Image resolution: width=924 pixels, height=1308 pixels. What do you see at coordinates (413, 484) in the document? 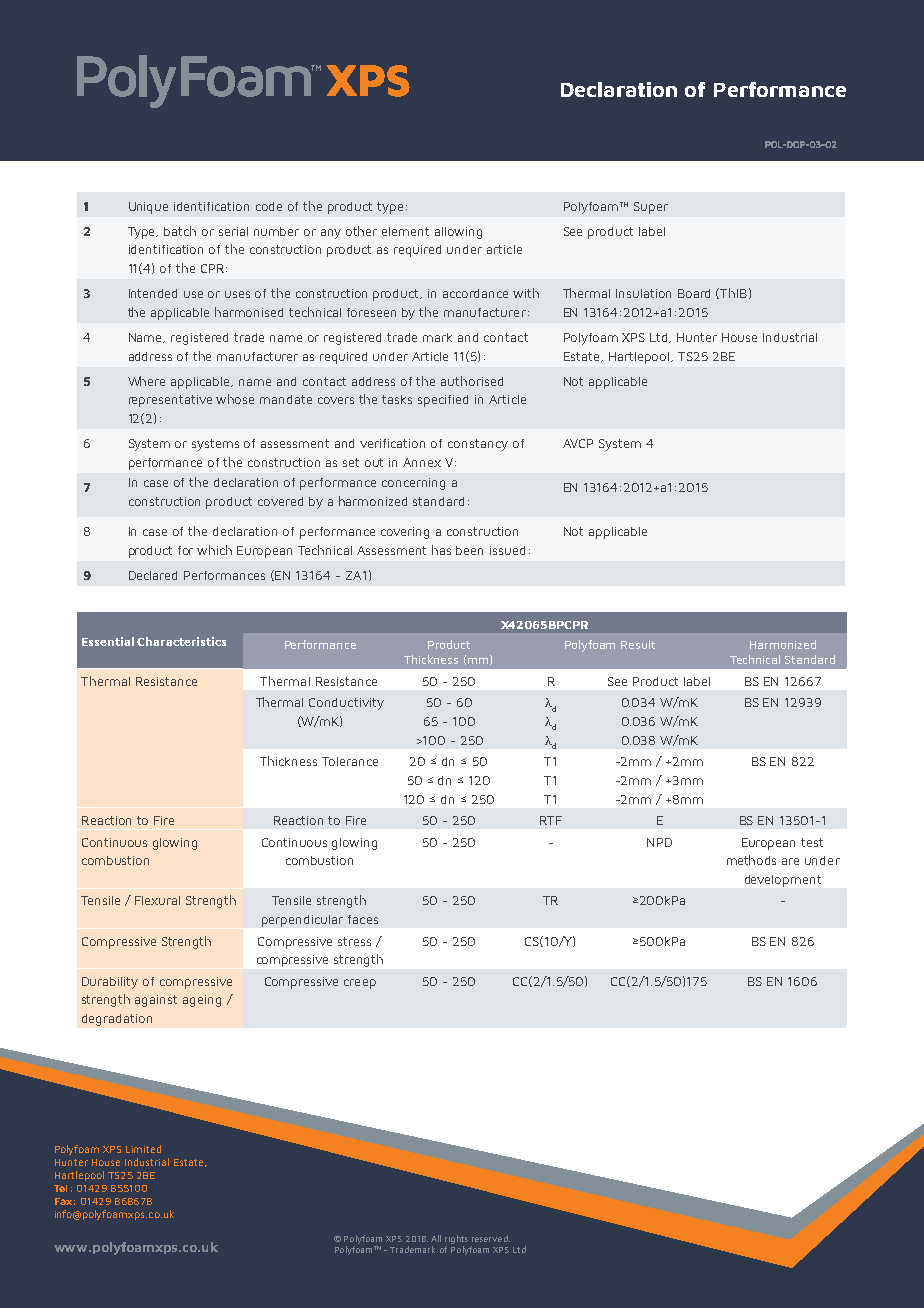
I see `concerning` at bounding box center [413, 484].
